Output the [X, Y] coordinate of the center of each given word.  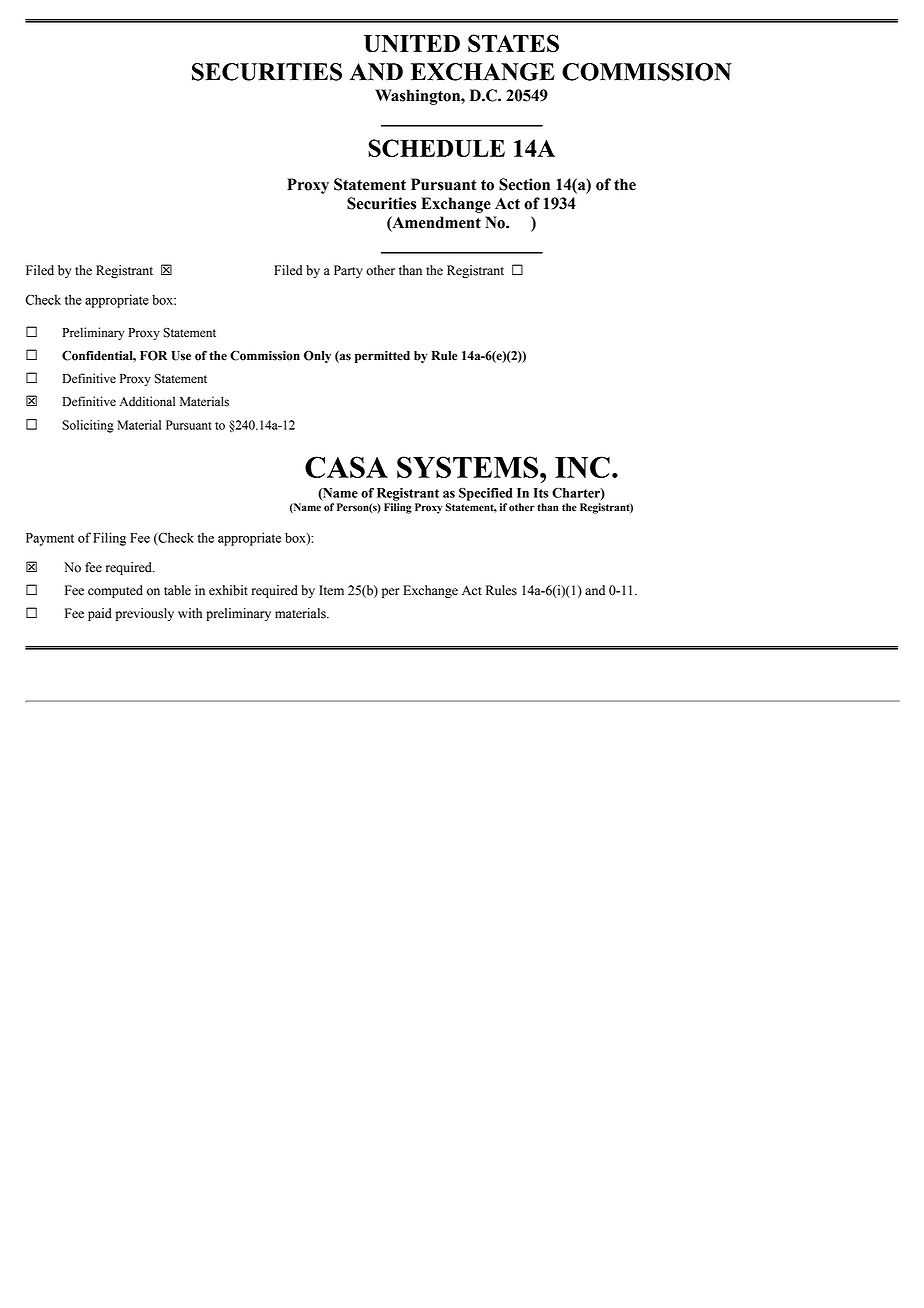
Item [331, 590]
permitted [382, 357]
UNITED [412, 44]
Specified [485, 494]
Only [317, 356]
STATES [513, 43]
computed [115, 591]
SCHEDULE [436, 148]
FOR [153, 355]
